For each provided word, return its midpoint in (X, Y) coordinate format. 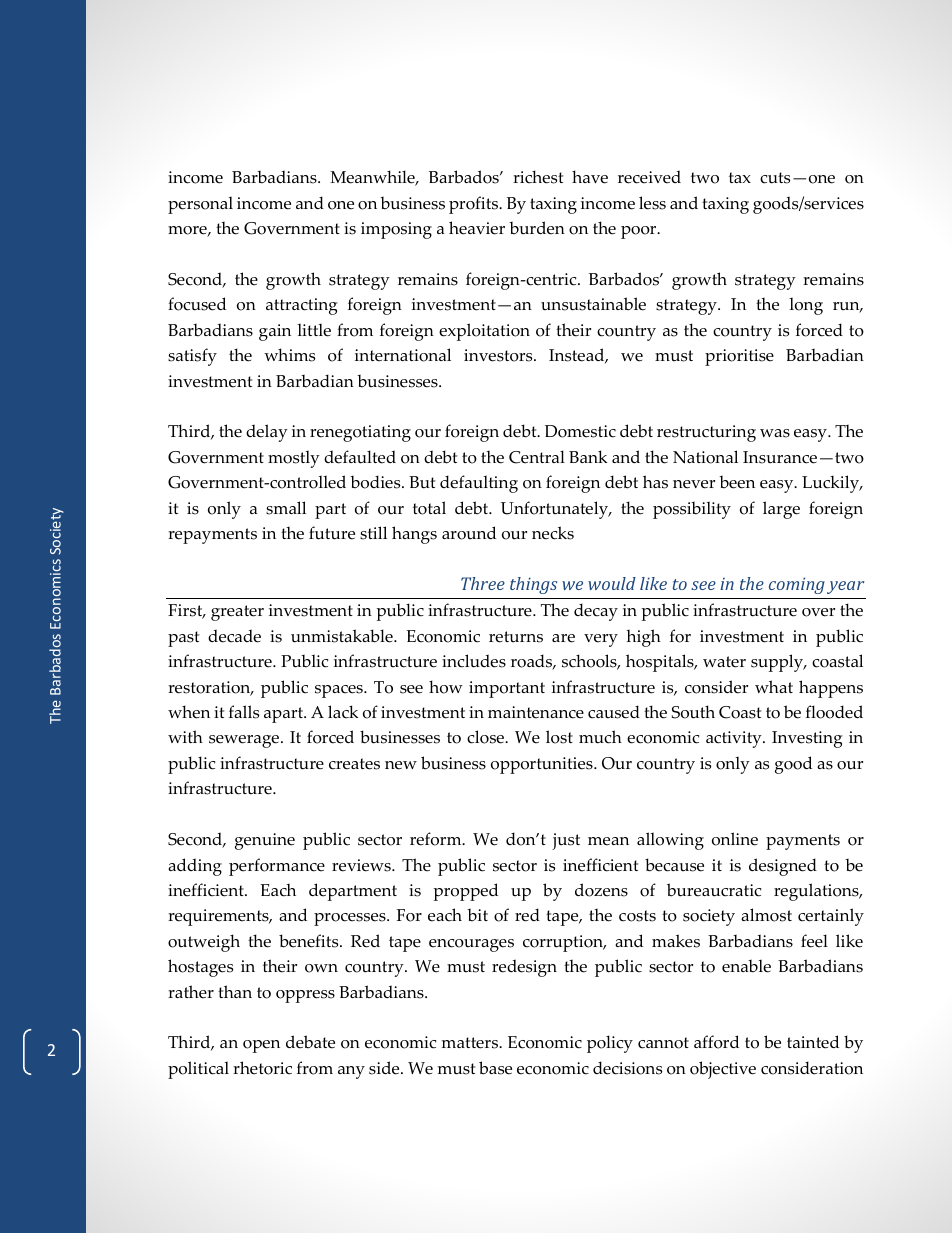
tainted (813, 1042)
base (495, 1068)
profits (475, 205)
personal (200, 205)
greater (237, 613)
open (261, 1046)
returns (516, 637)
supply (778, 663)
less (652, 203)
